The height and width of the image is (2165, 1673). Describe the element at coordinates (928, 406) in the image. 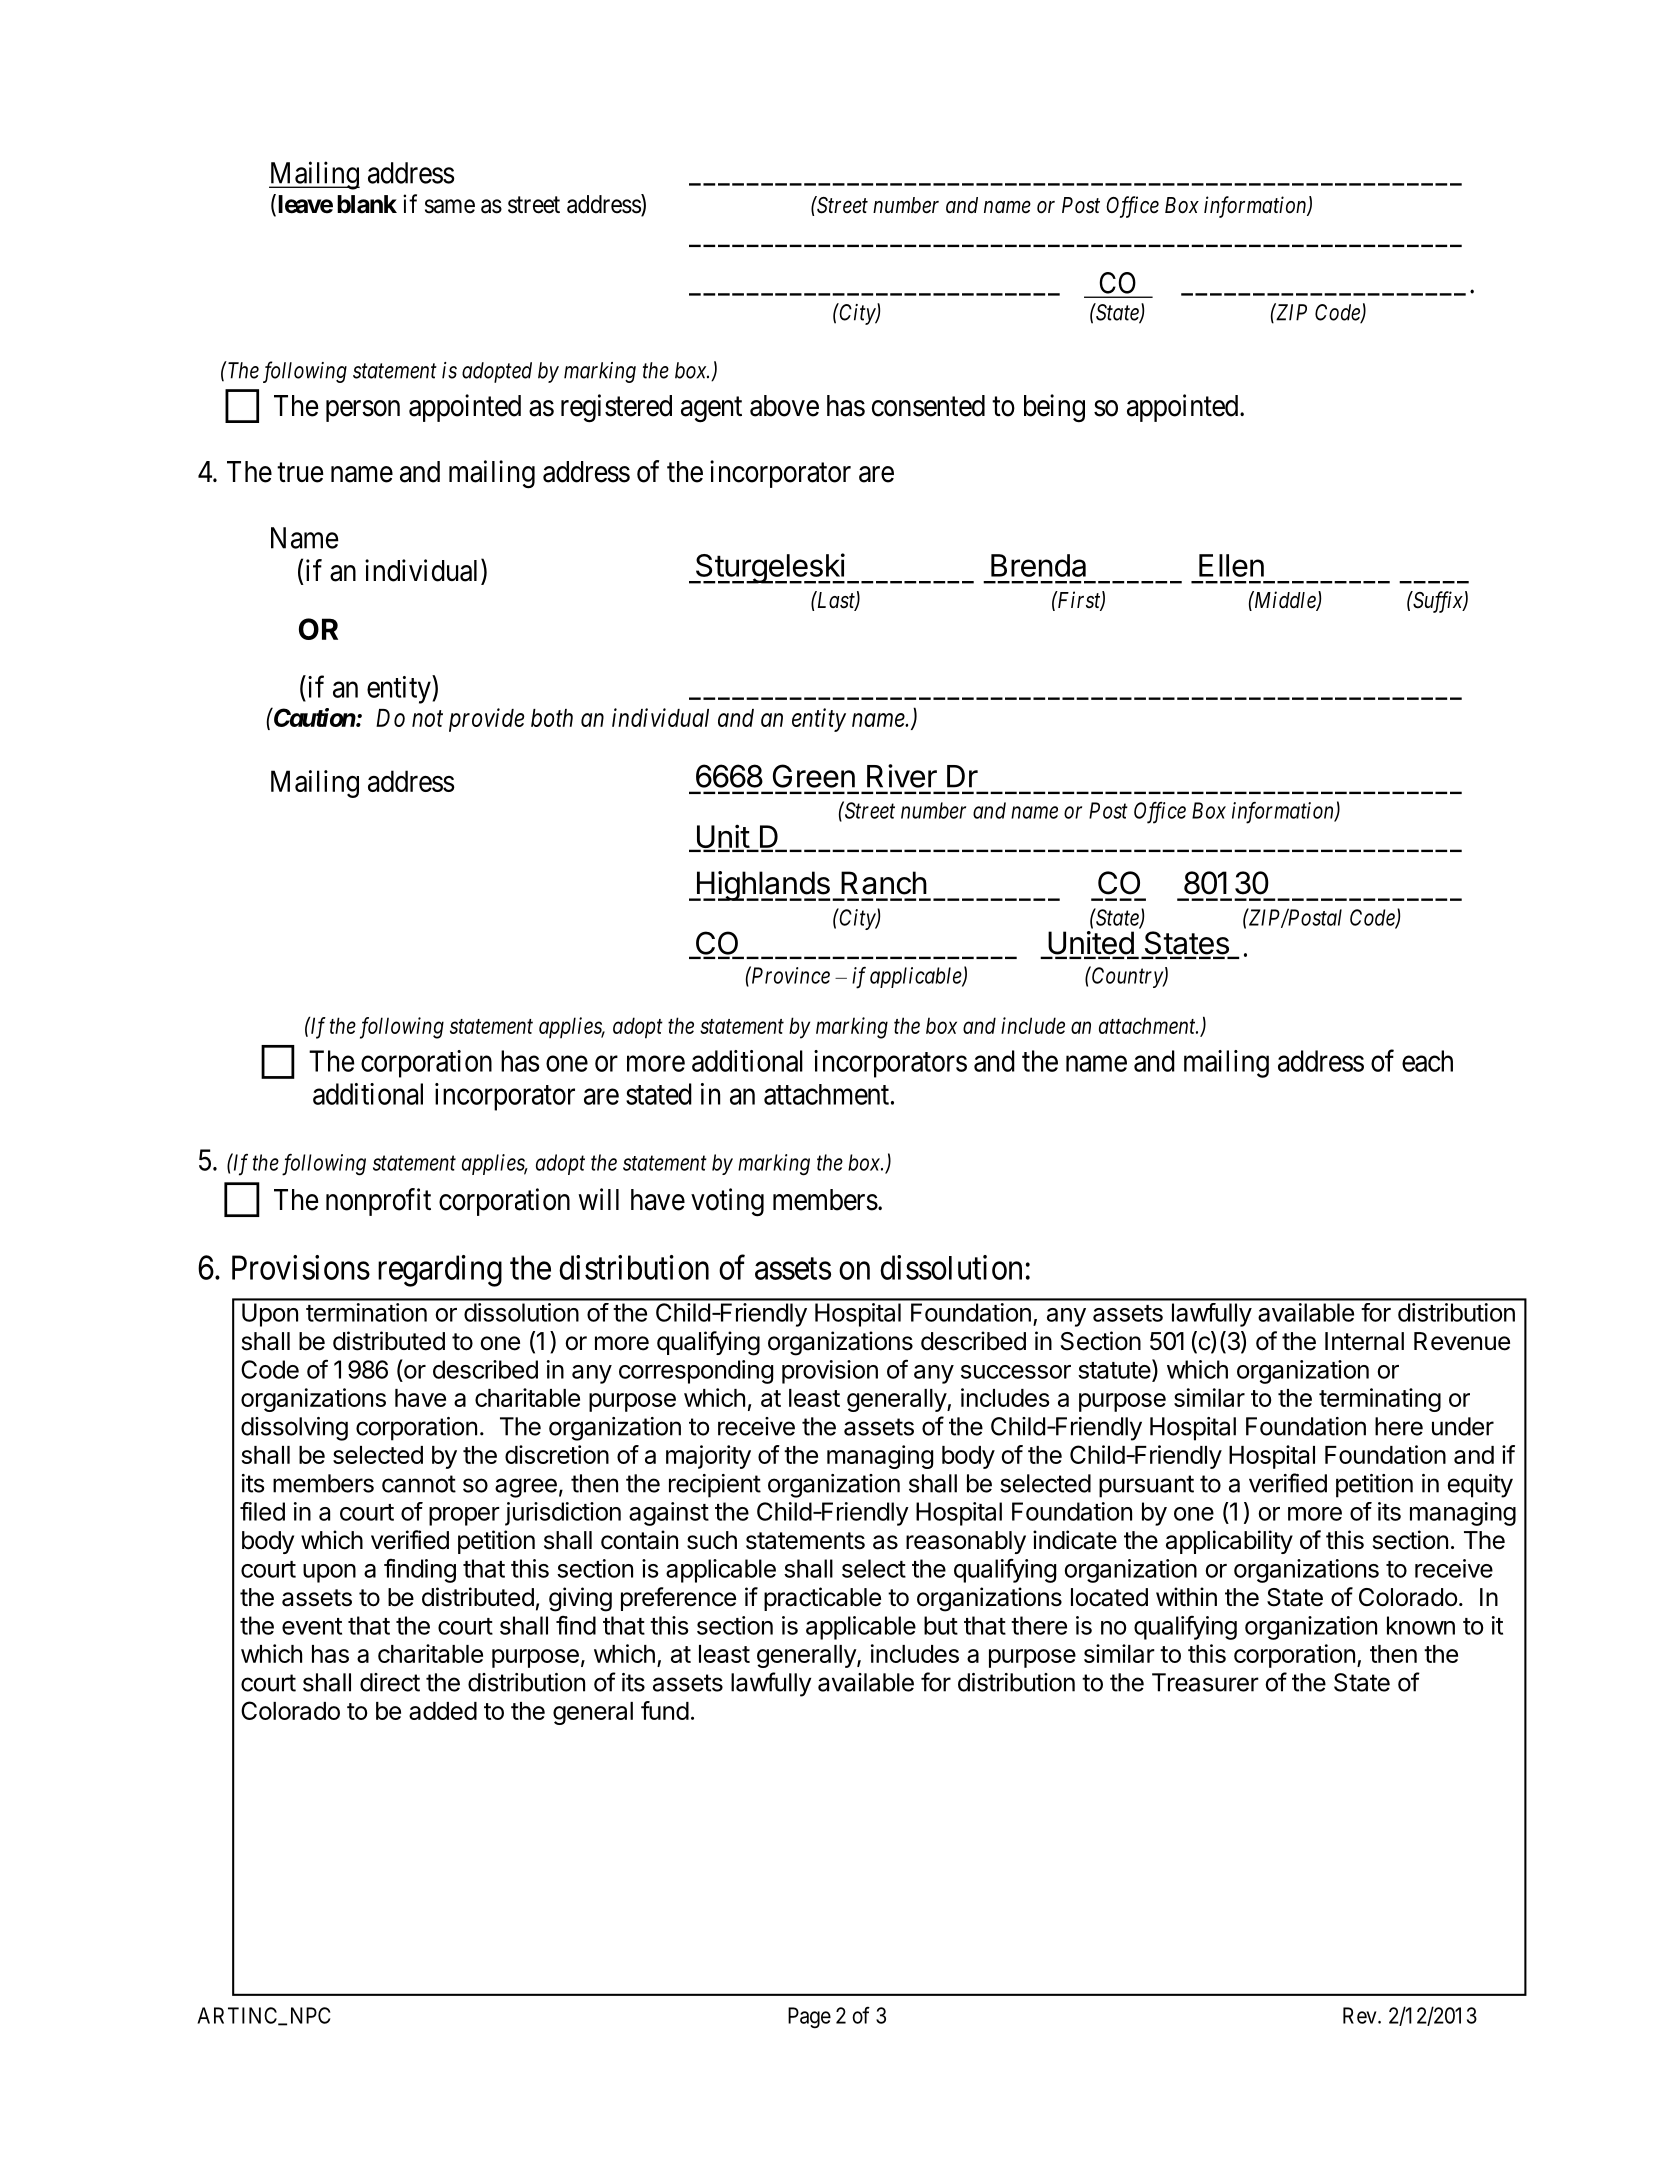

I see `consented` at that location.
